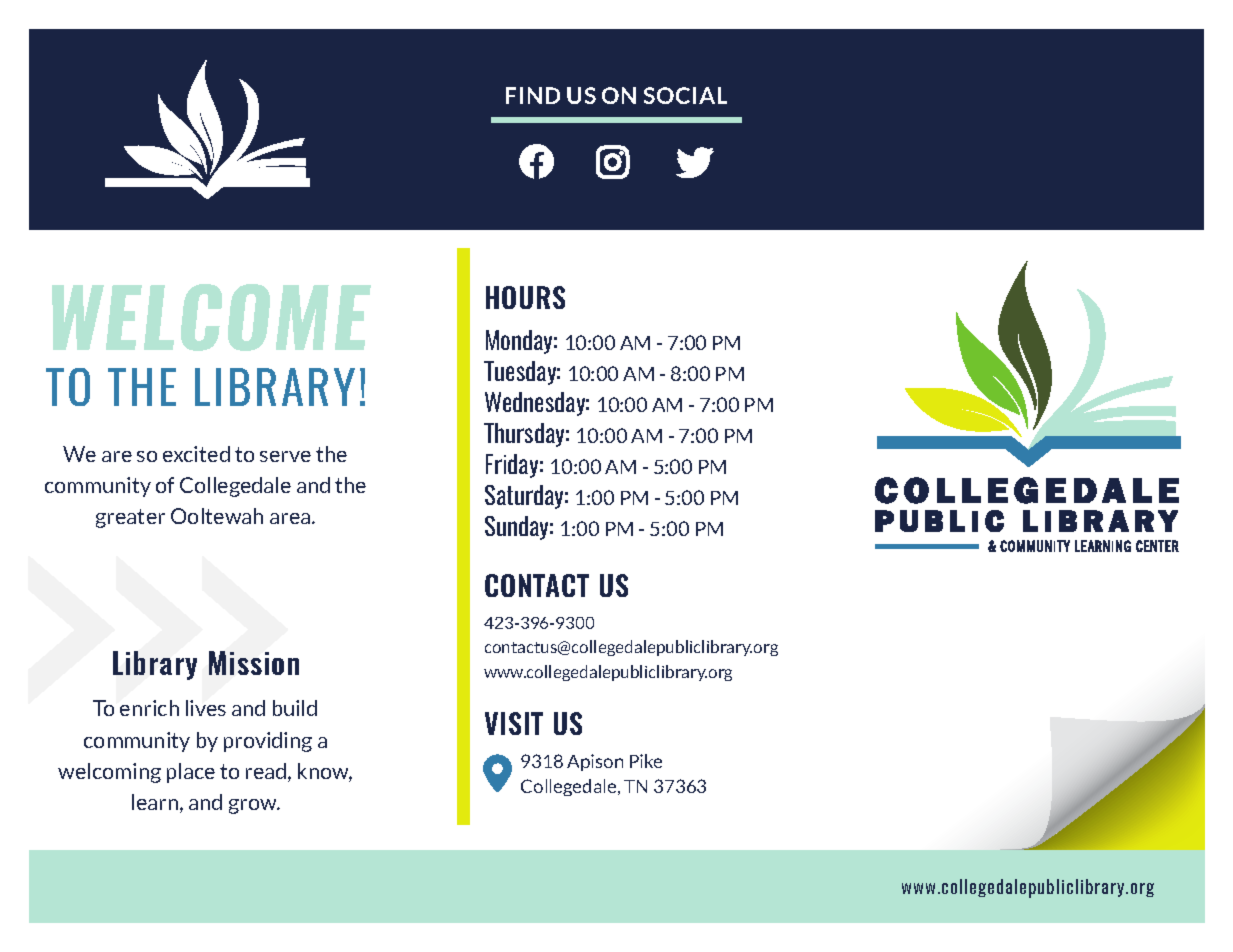 Image resolution: width=1233 pixels, height=952 pixels. What do you see at coordinates (533, 95) in the screenshot?
I see `FIND` at bounding box center [533, 95].
